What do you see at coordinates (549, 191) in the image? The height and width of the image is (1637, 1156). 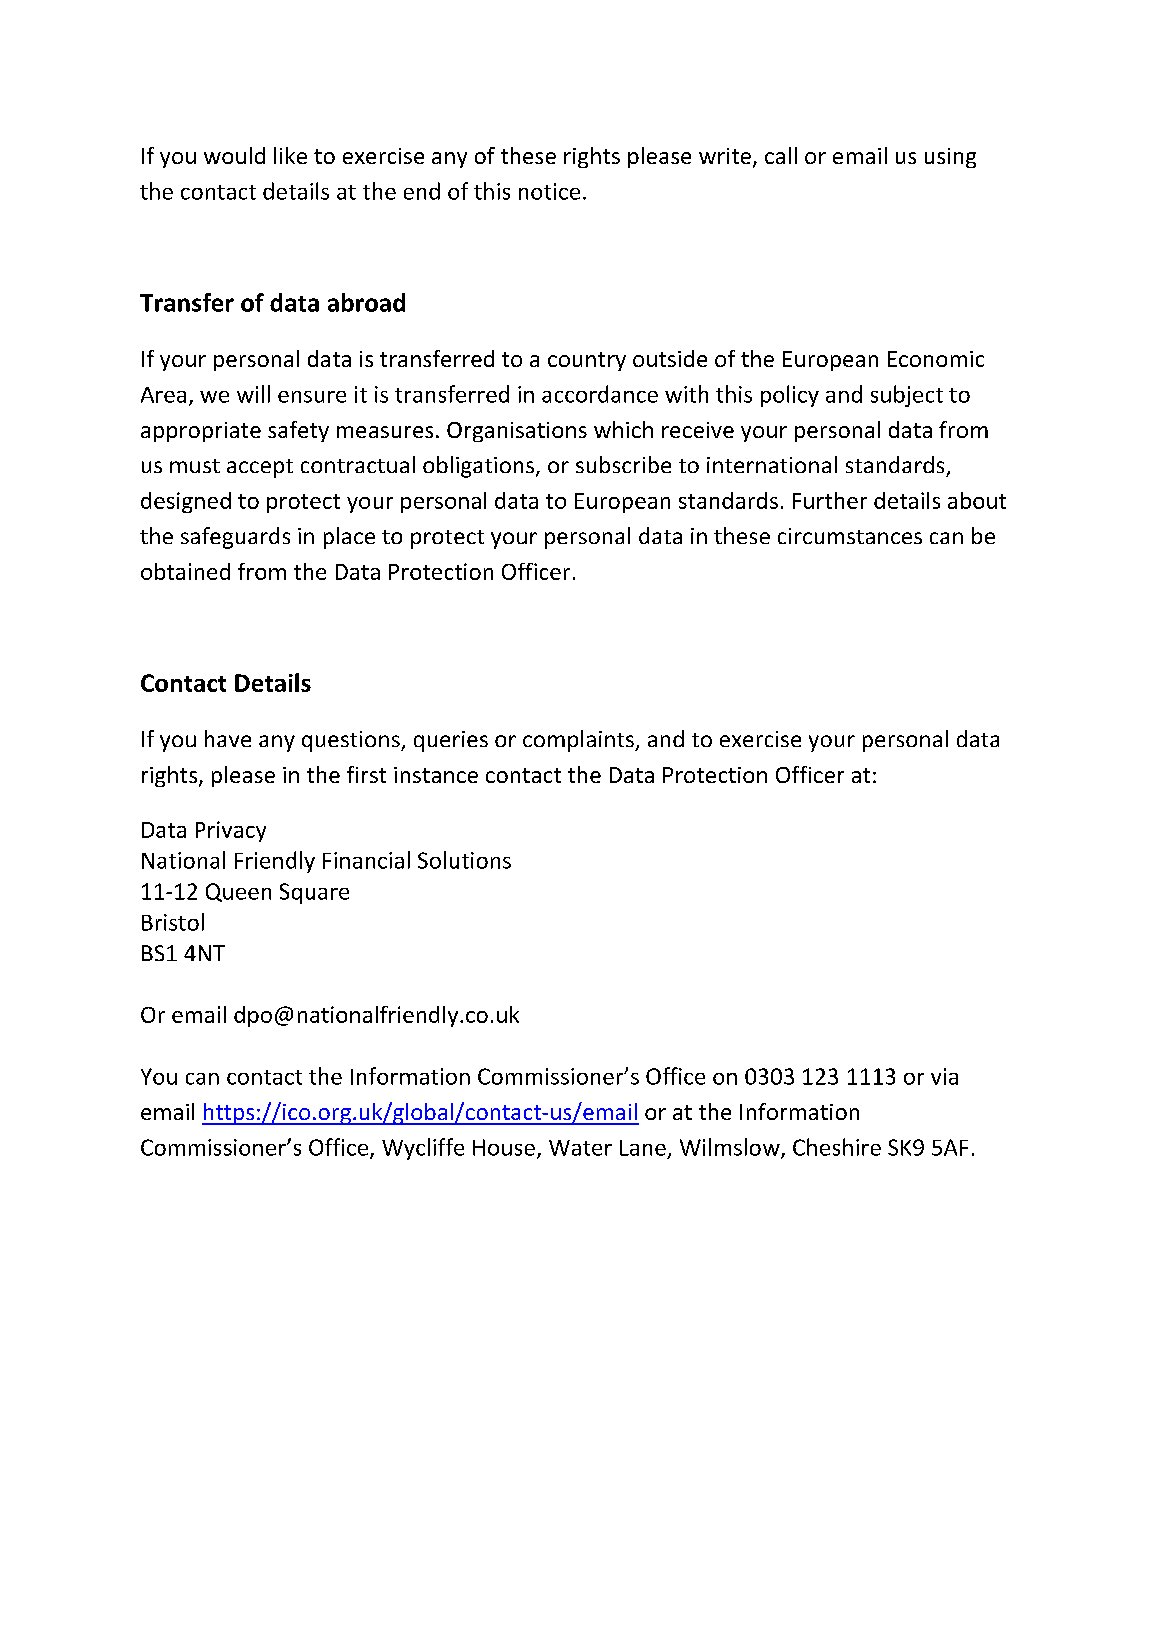 I see `notice` at bounding box center [549, 191].
